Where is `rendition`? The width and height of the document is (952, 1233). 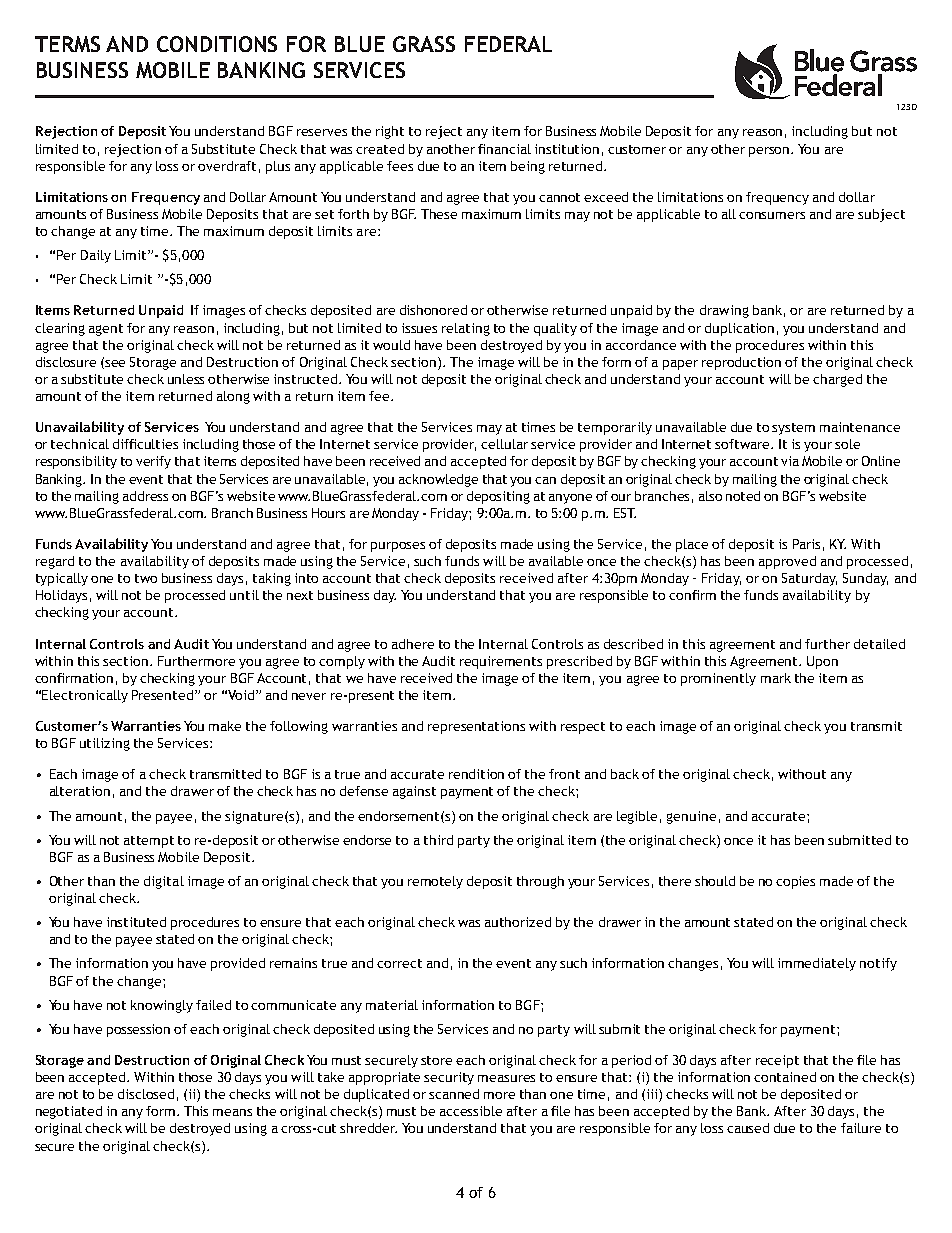
rendition is located at coordinates (476, 774).
